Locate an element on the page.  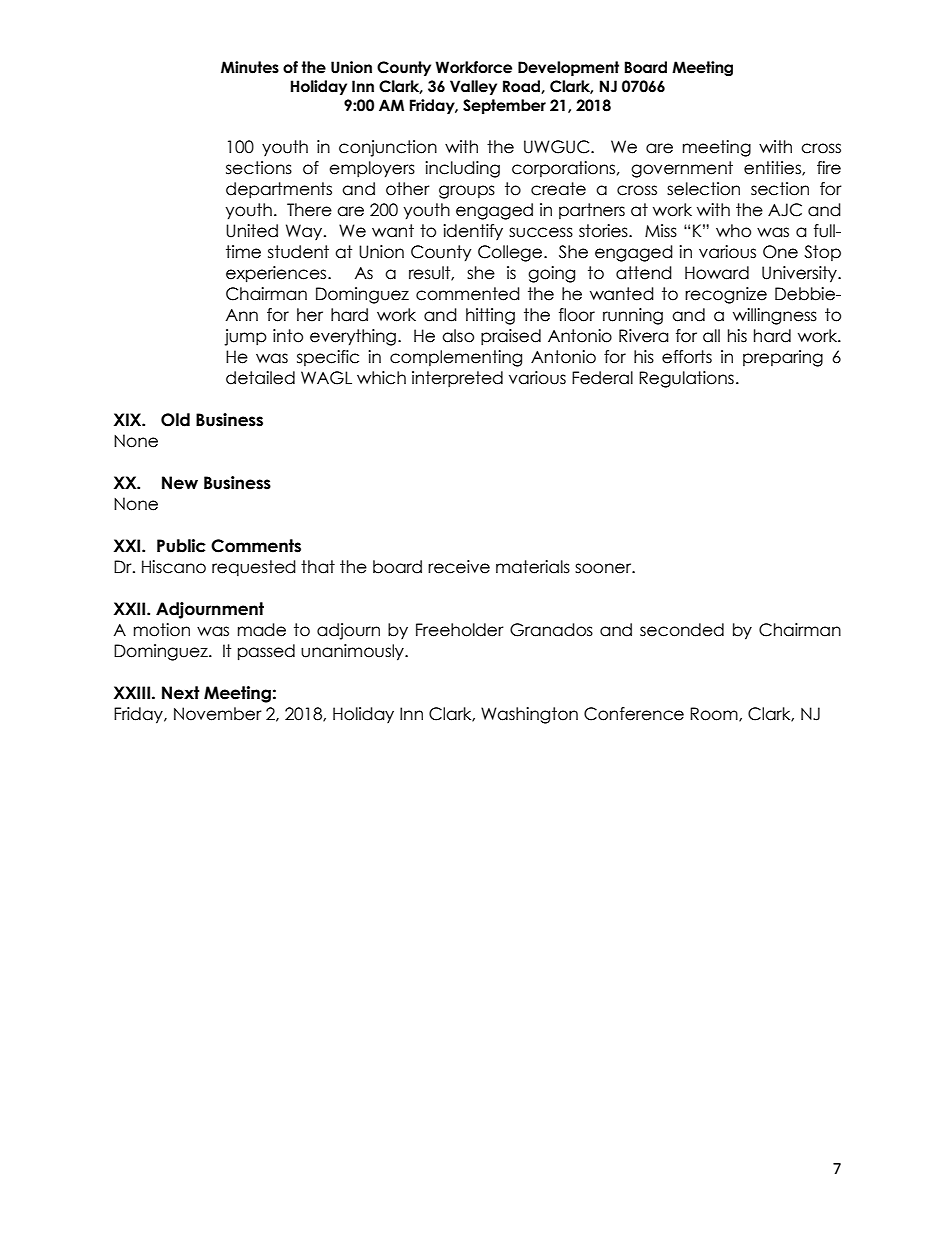
Comments is located at coordinates (256, 546).
